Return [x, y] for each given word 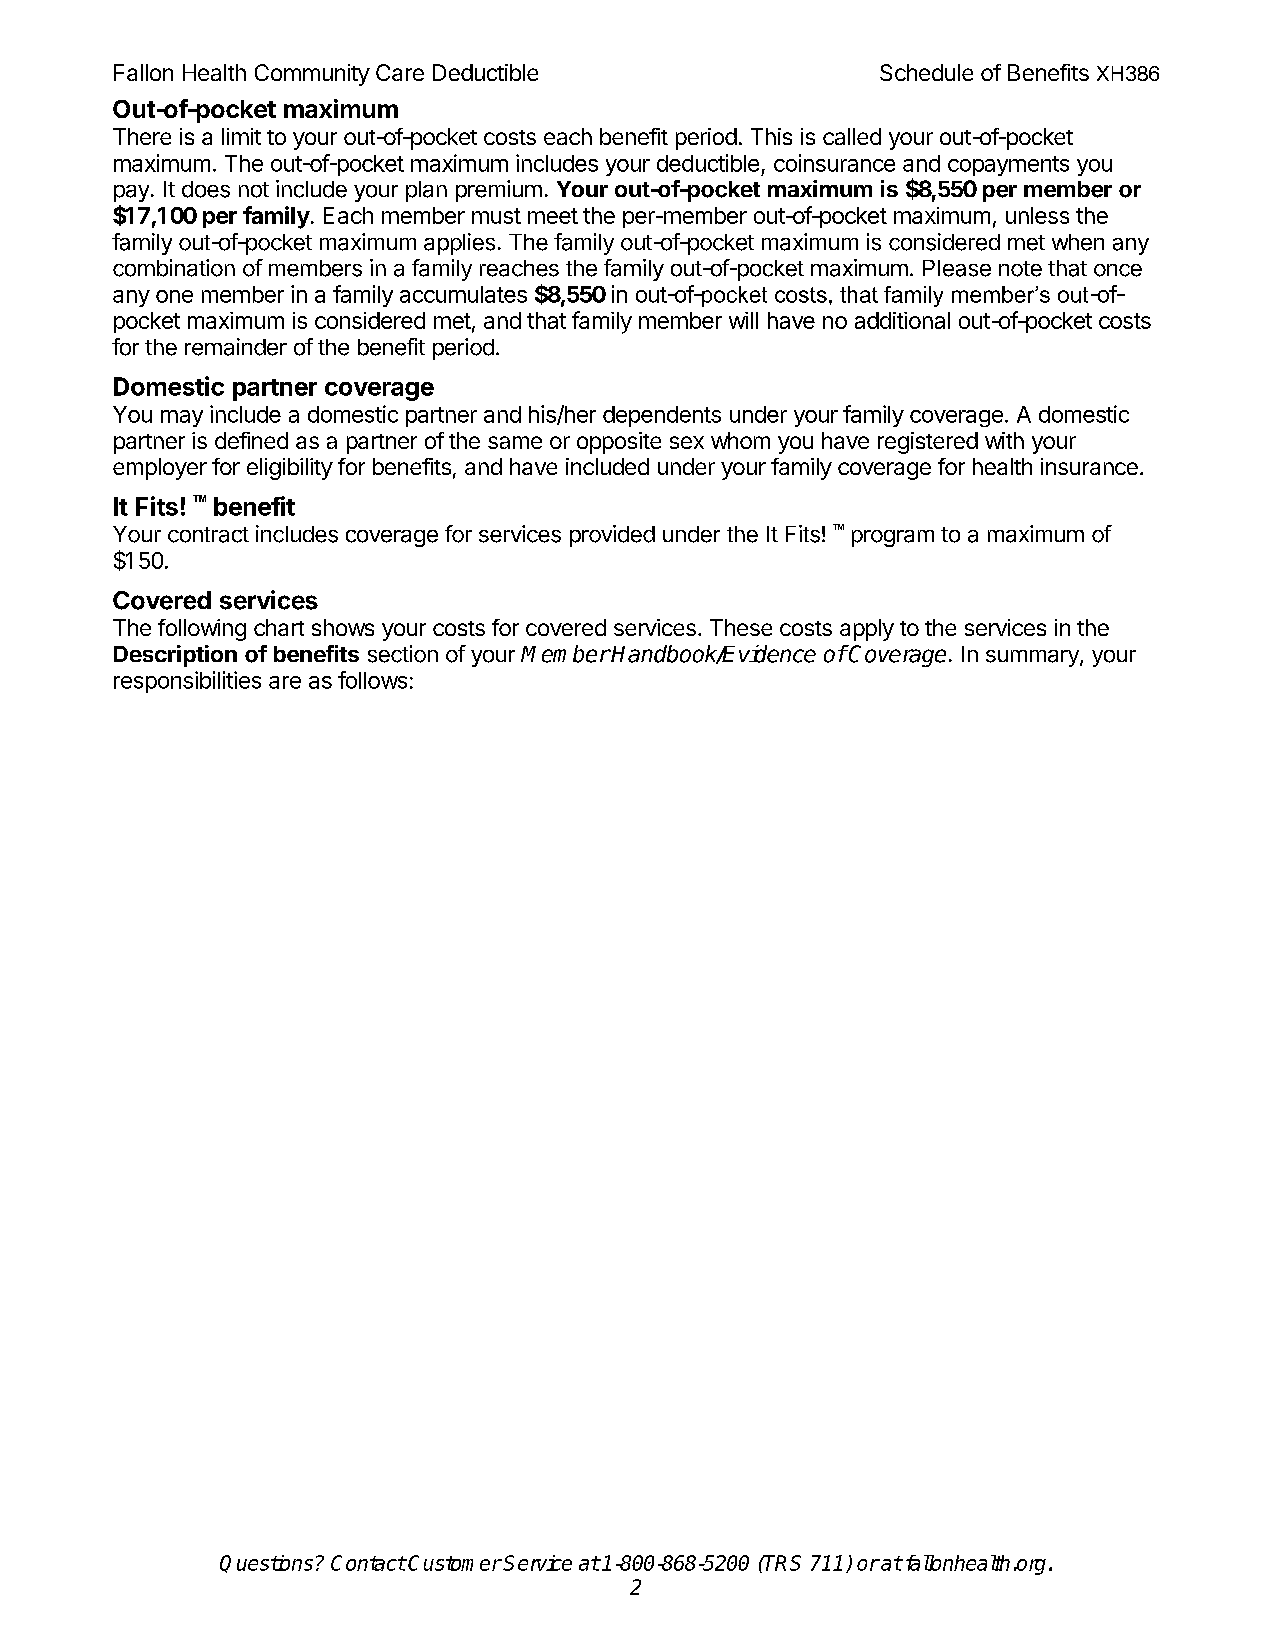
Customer [455, 1563]
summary [1033, 658]
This [771, 136]
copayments [1008, 166]
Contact [368, 1563]
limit [241, 136]
